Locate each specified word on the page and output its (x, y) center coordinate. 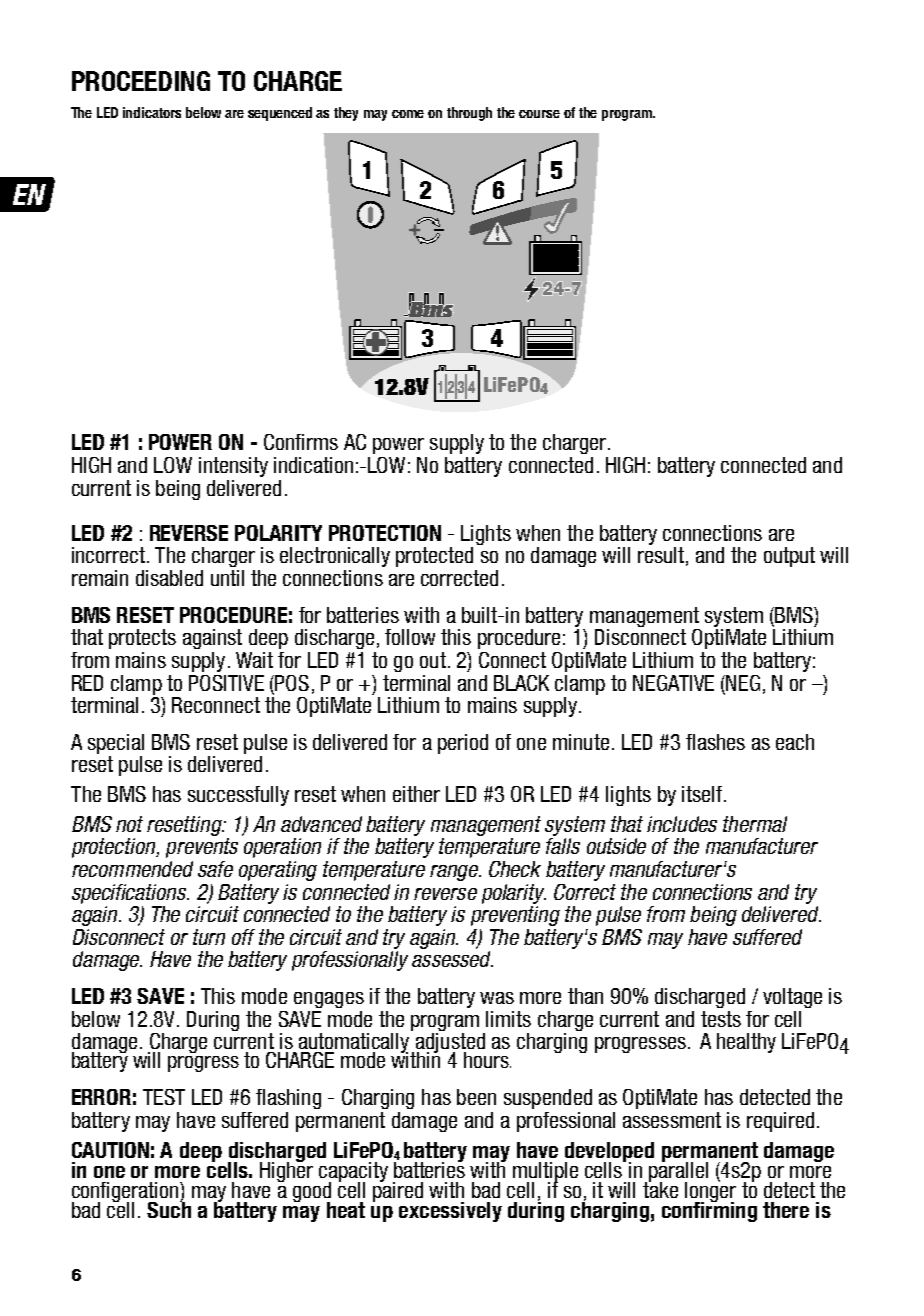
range (455, 873)
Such (169, 1208)
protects (142, 639)
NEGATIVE (673, 683)
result (661, 555)
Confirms (301, 442)
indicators (152, 112)
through (469, 114)
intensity (233, 467)
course (539, 114)
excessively (450, 1212)
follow (410, 637)
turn (209, 937)
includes (682, 824)
